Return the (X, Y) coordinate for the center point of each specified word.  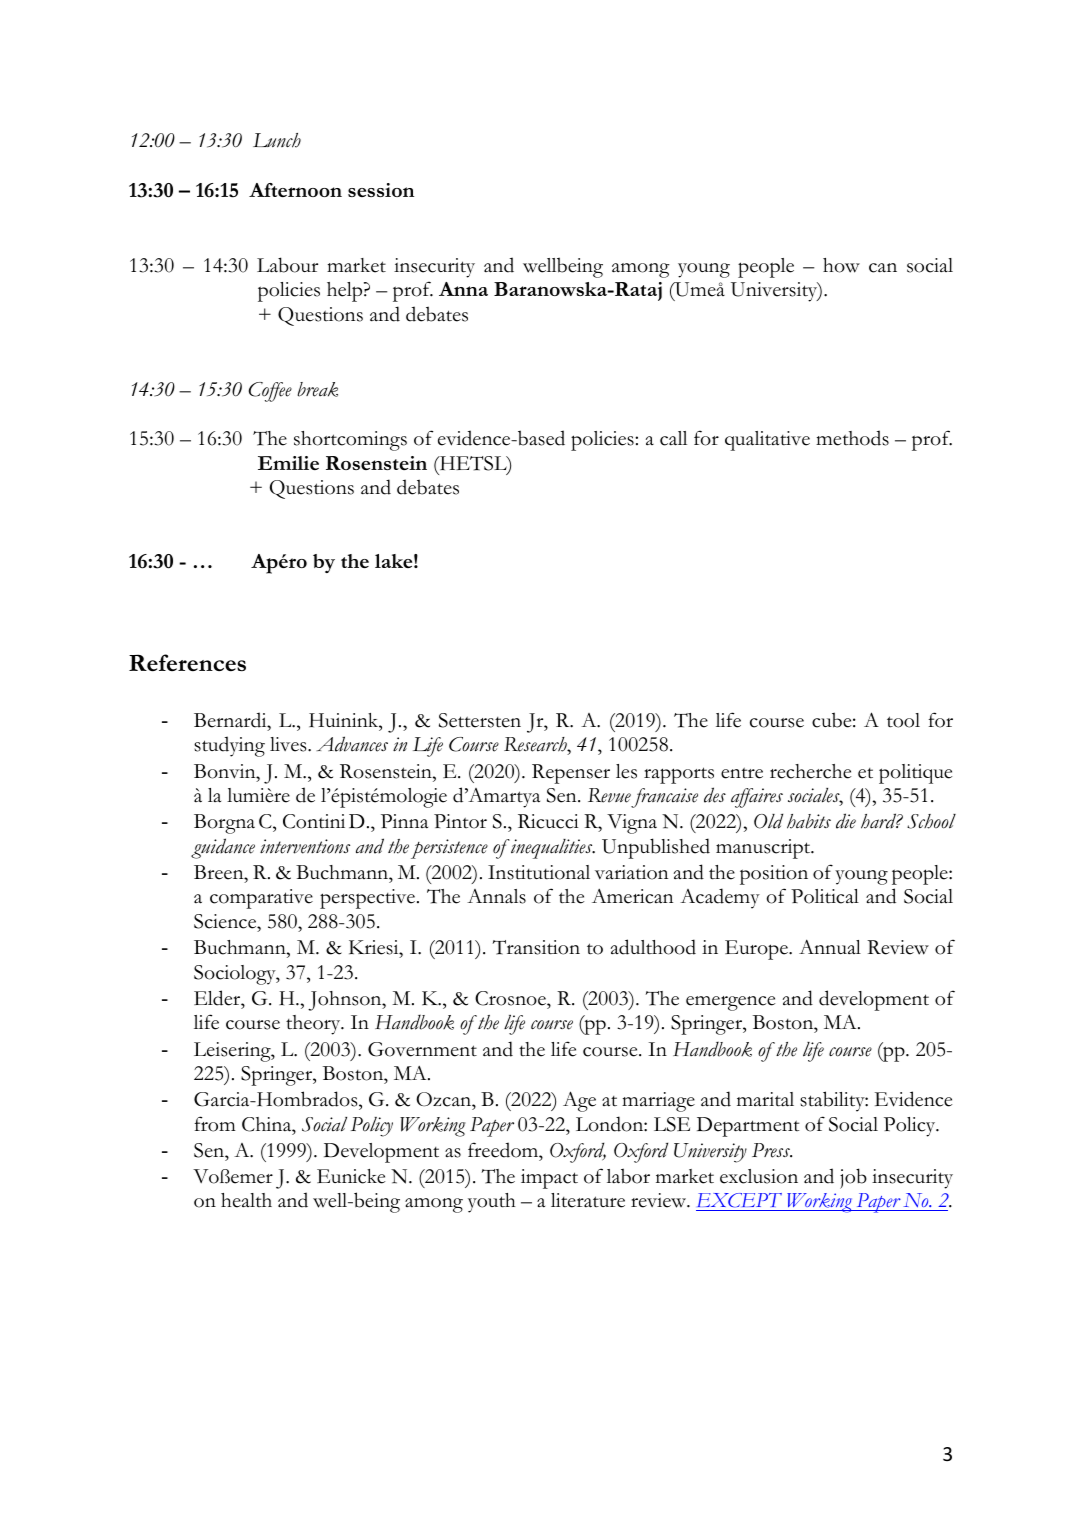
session (381, 190)
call (673, 438)
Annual (830, 946)
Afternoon (295, 190)
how (841, 265)
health (246, 1200)
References (187, 662)
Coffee (270, 392)
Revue (609, 795)
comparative (261, 899)
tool (903, 720)
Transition (536, 947)
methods (852, 438)
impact (549, 1179)
